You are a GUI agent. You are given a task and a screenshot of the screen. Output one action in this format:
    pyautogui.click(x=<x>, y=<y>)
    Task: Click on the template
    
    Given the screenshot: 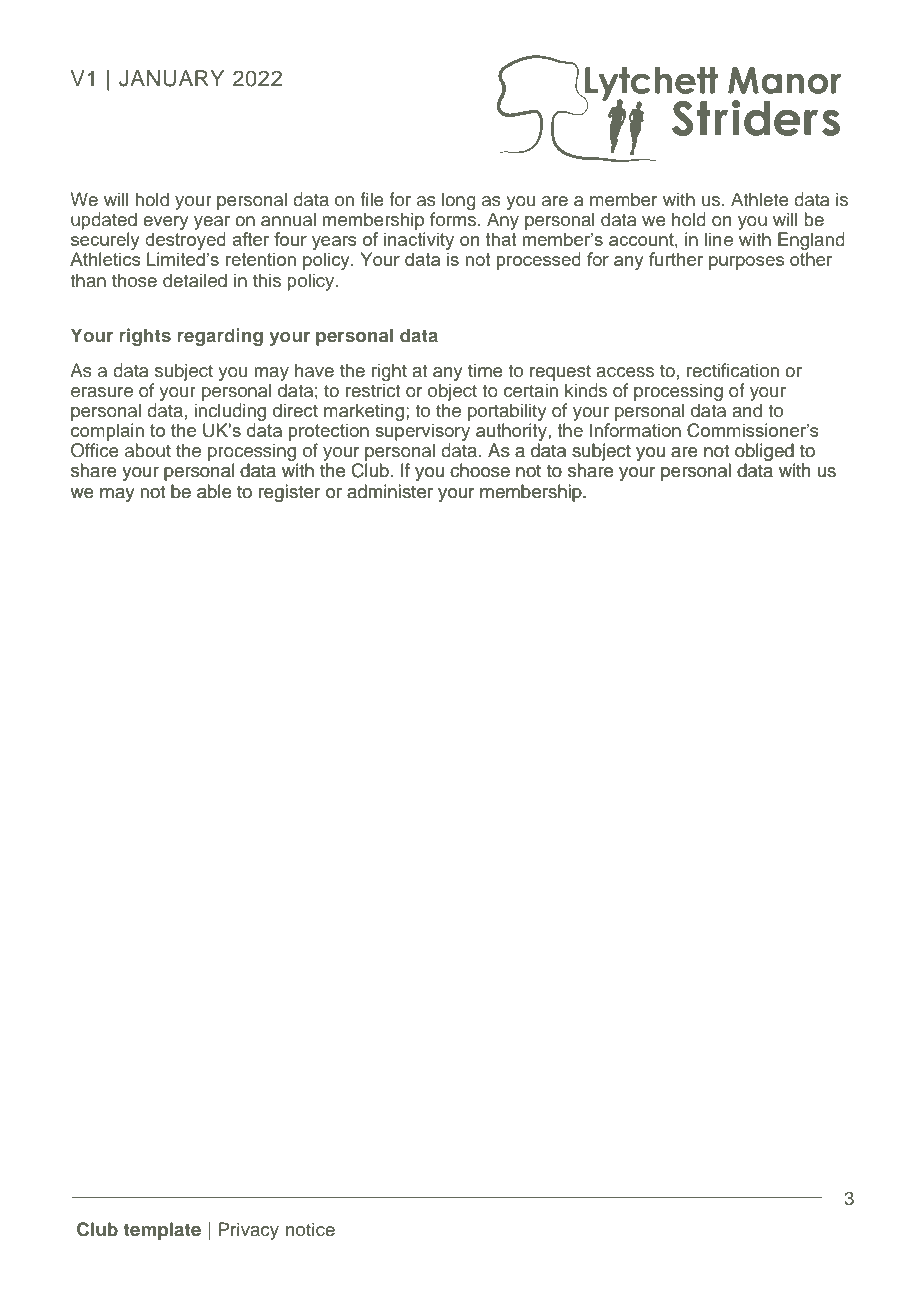 What is the action you would take?
    pyautogui.click(x=162, y=1231)
